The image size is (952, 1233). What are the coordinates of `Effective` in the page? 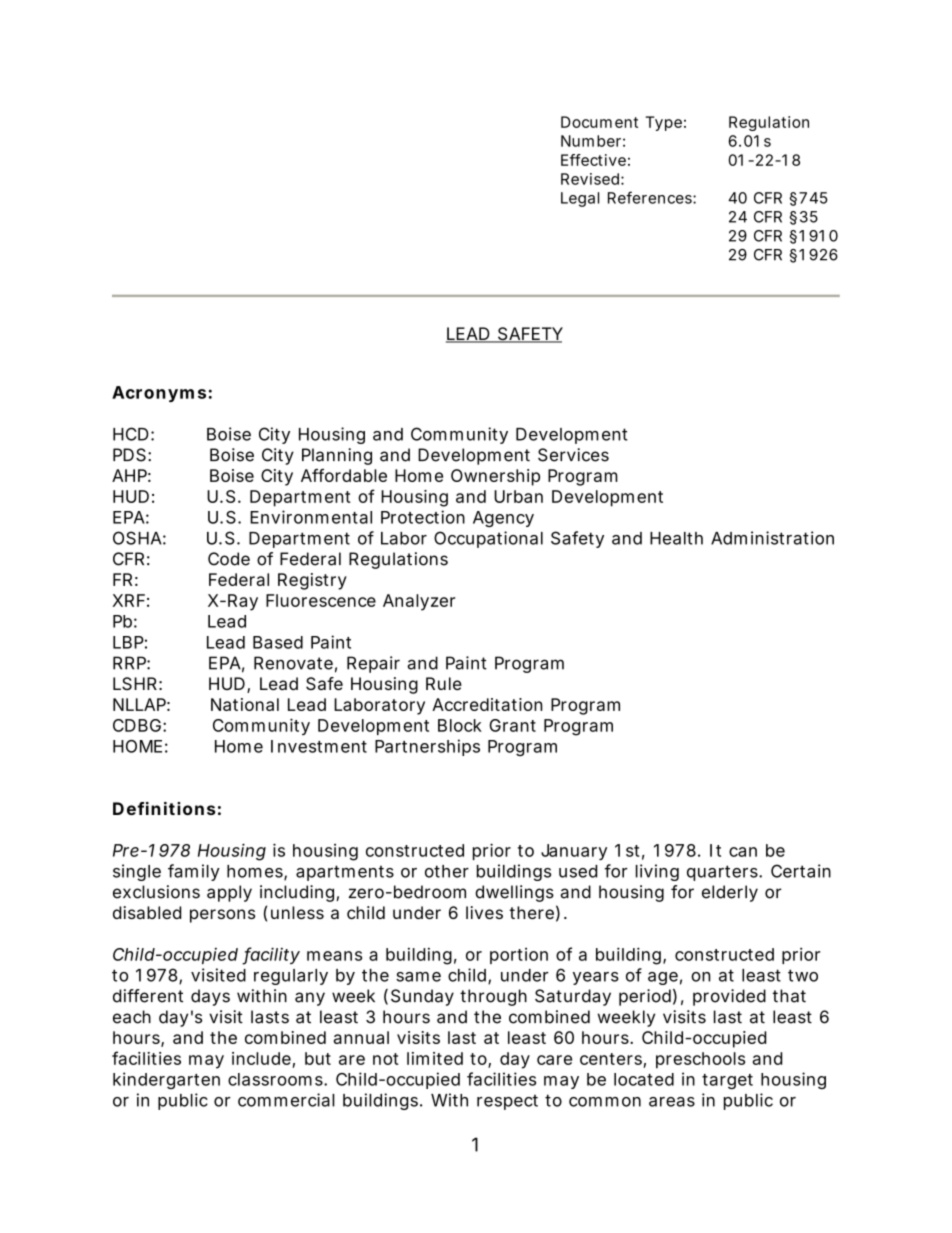 It's located at (593, 160).
